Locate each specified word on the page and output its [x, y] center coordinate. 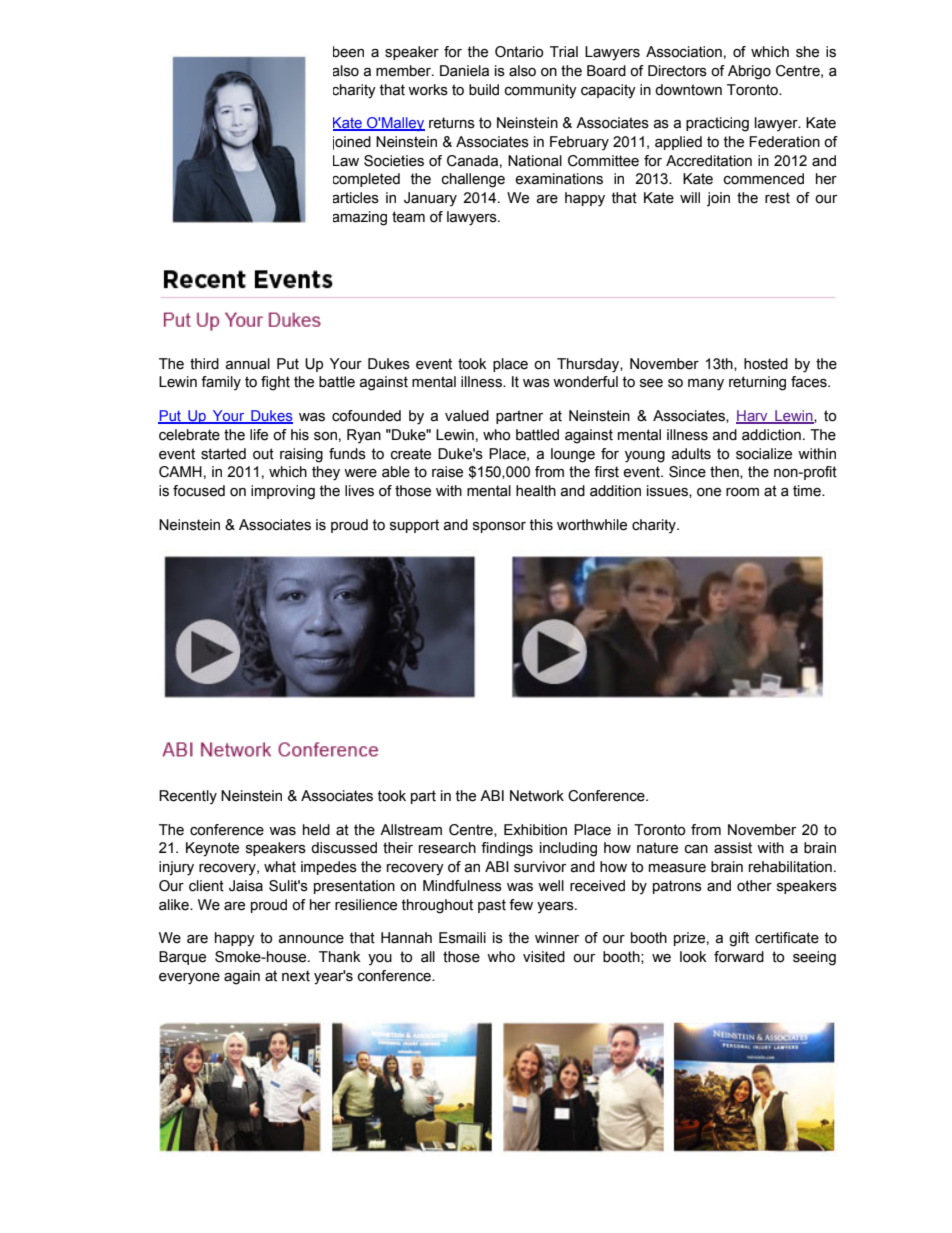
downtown [688, 90]
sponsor [499, 527]
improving [283, 492]
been [348, 52]
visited [544, 957]
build [484, 90]
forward [739, 957]
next [296, 976]
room [742, 492]
